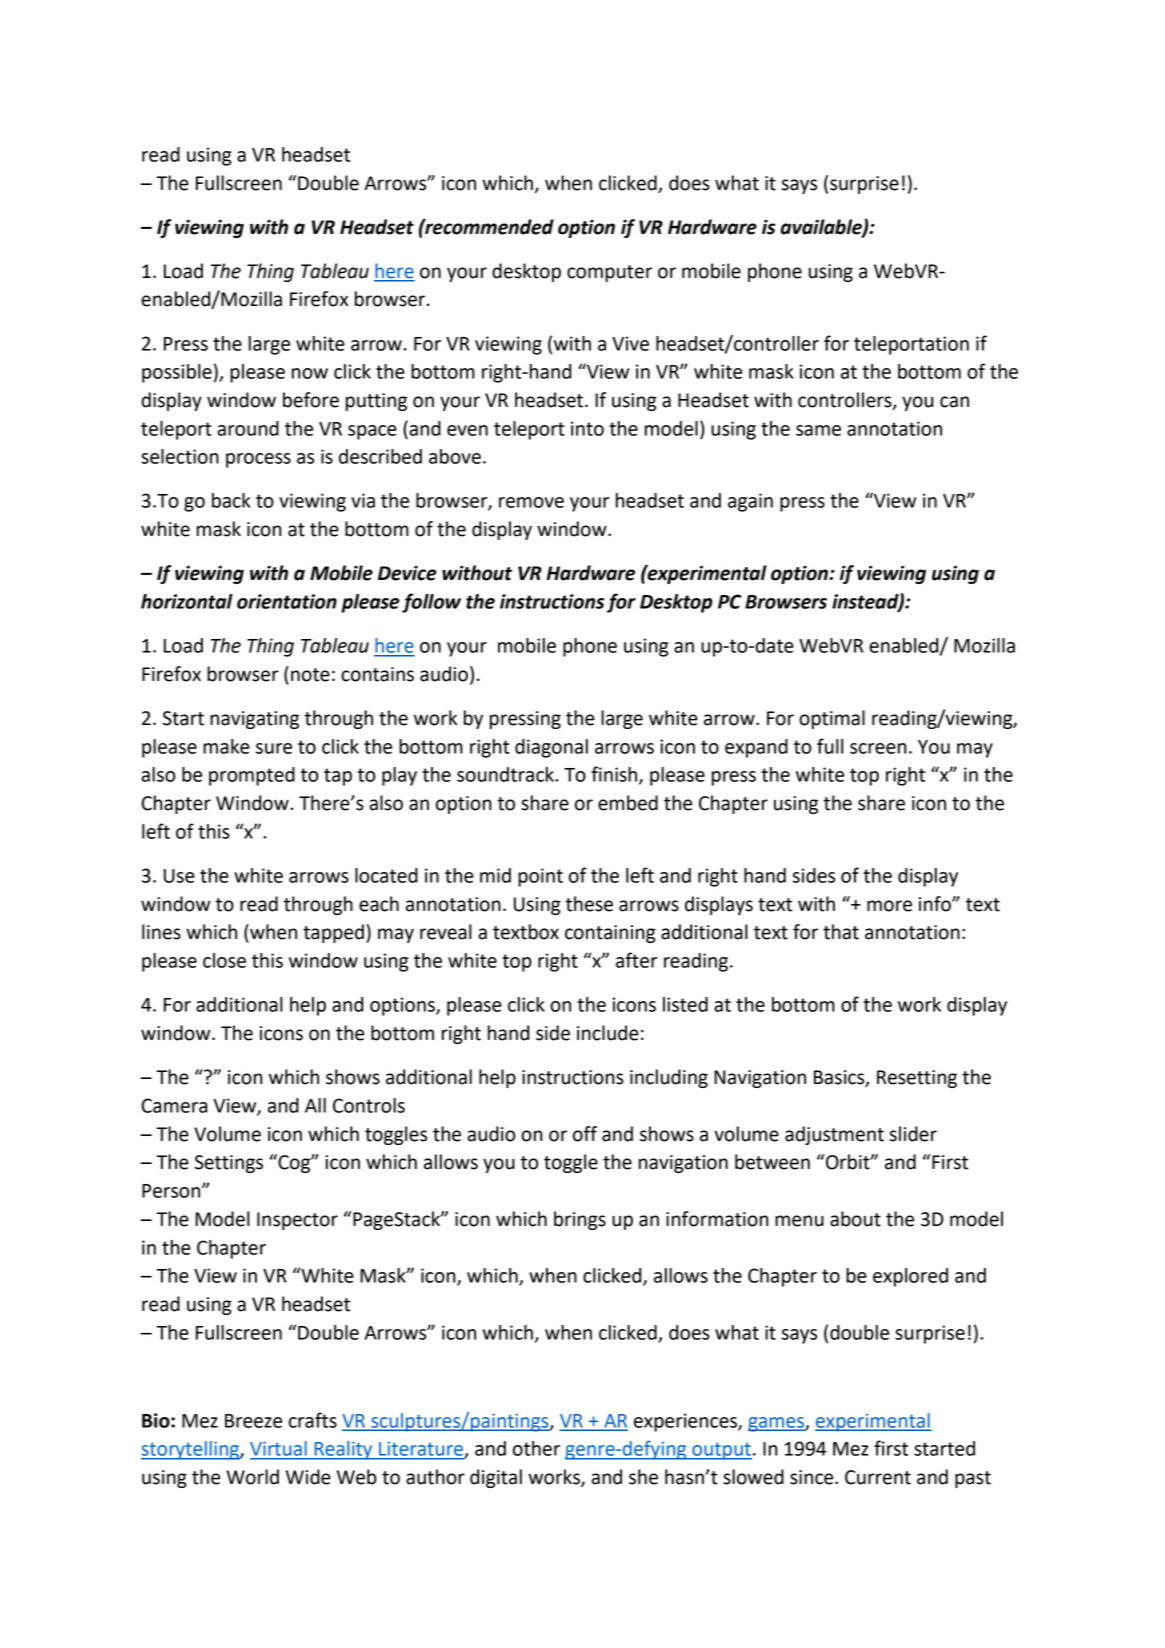 Image resolution: width=1165 pixels, height=1648 pixels. What do you see at coordinates (254, 720) in the image?
I see `navigating` at bounding box center [254, 720].
